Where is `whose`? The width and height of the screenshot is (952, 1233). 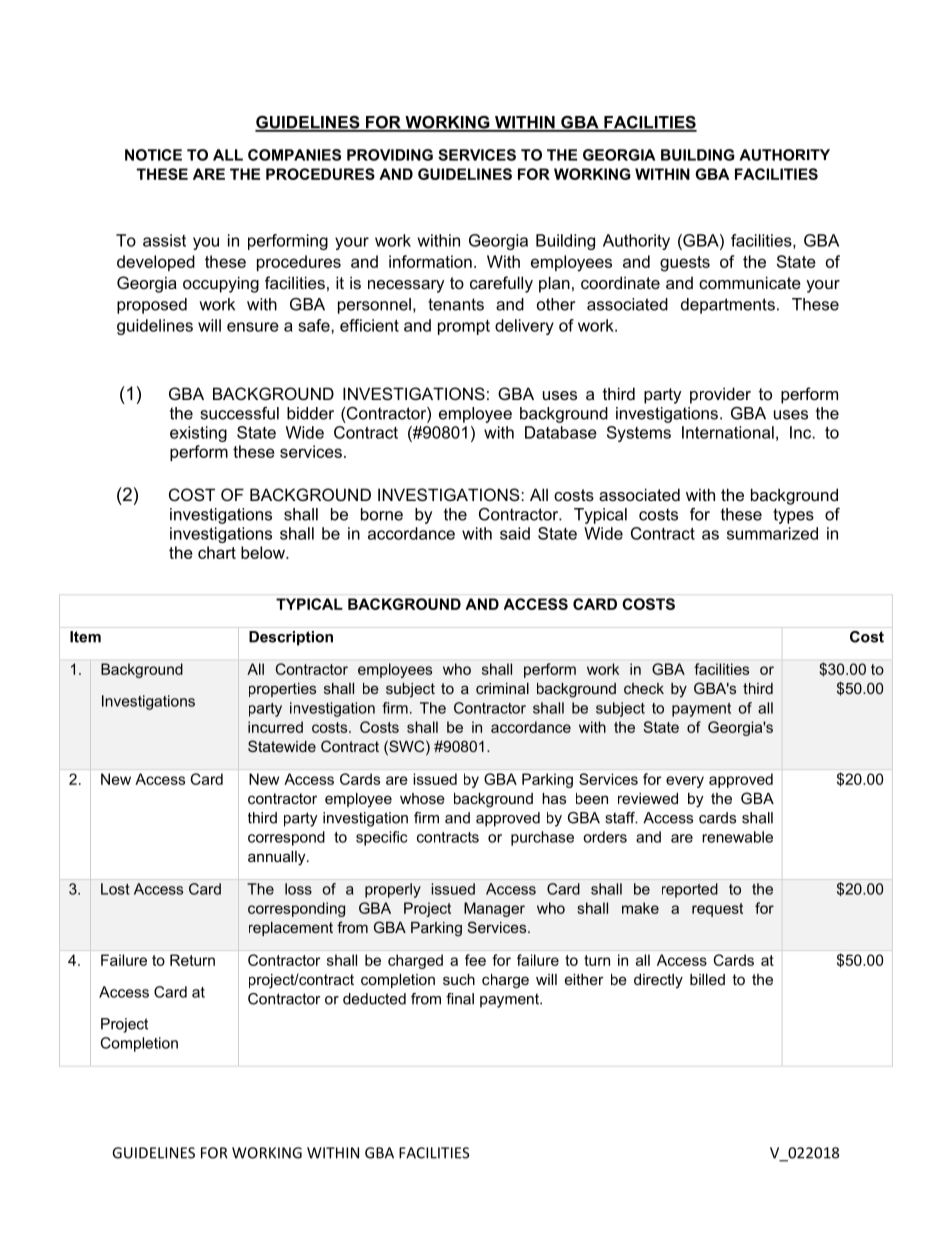
whose is located at coordinates (422, 798).
